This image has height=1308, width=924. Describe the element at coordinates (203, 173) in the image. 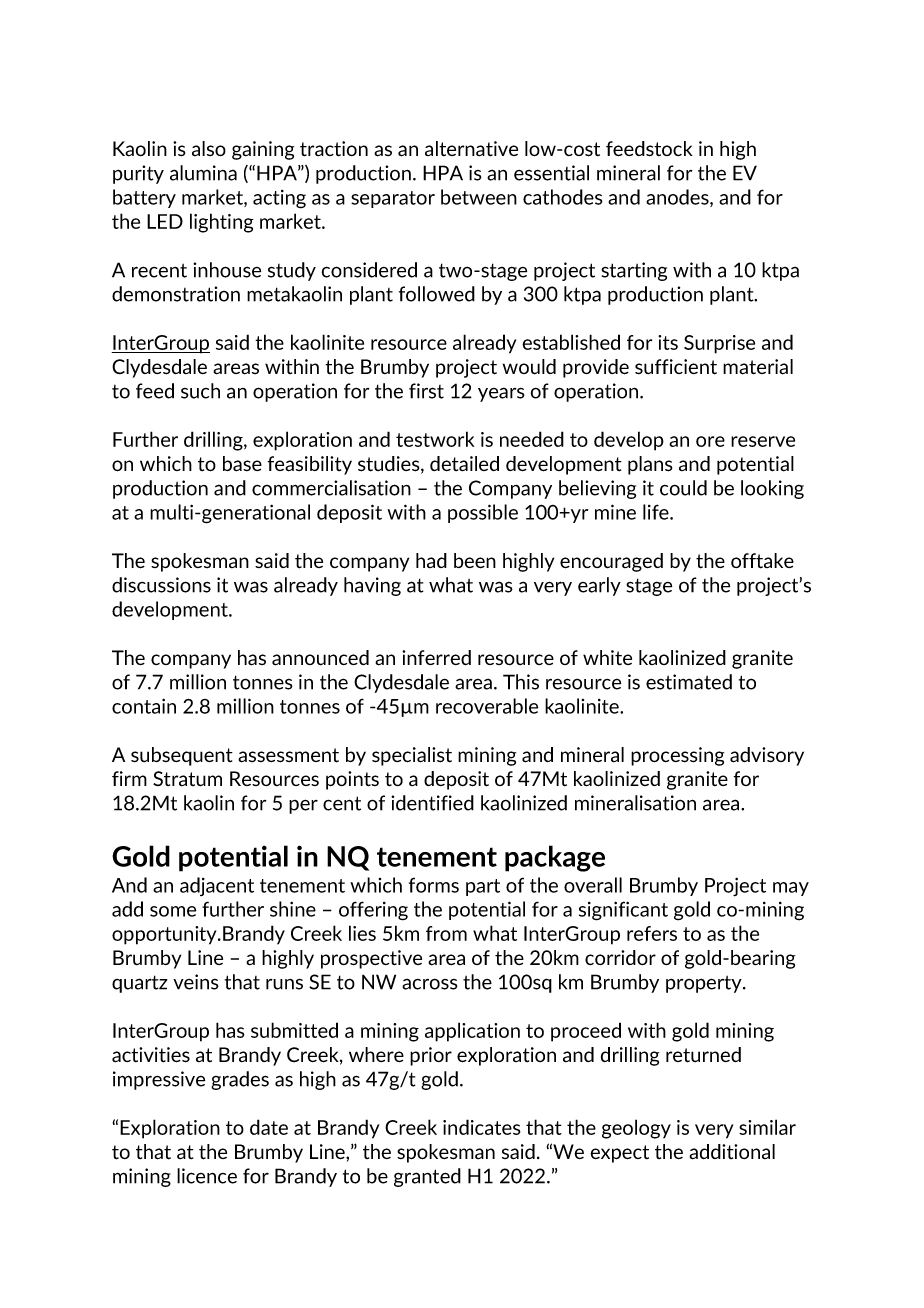

I see `alumina` at that location.
